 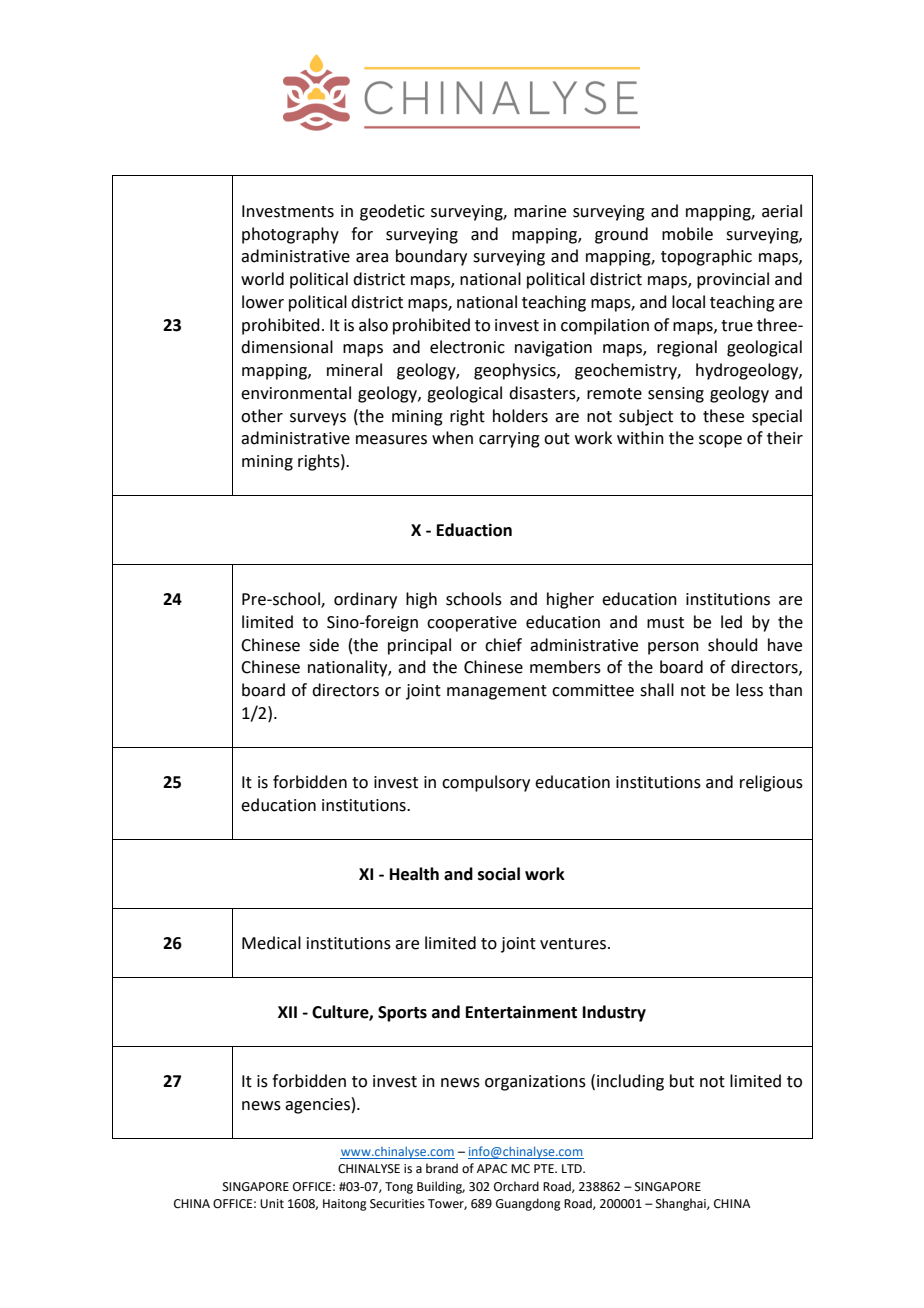 What do you see at coordinates (771, 783) in the screenshot?
I see `religious` at bounding box center [771, 783].
